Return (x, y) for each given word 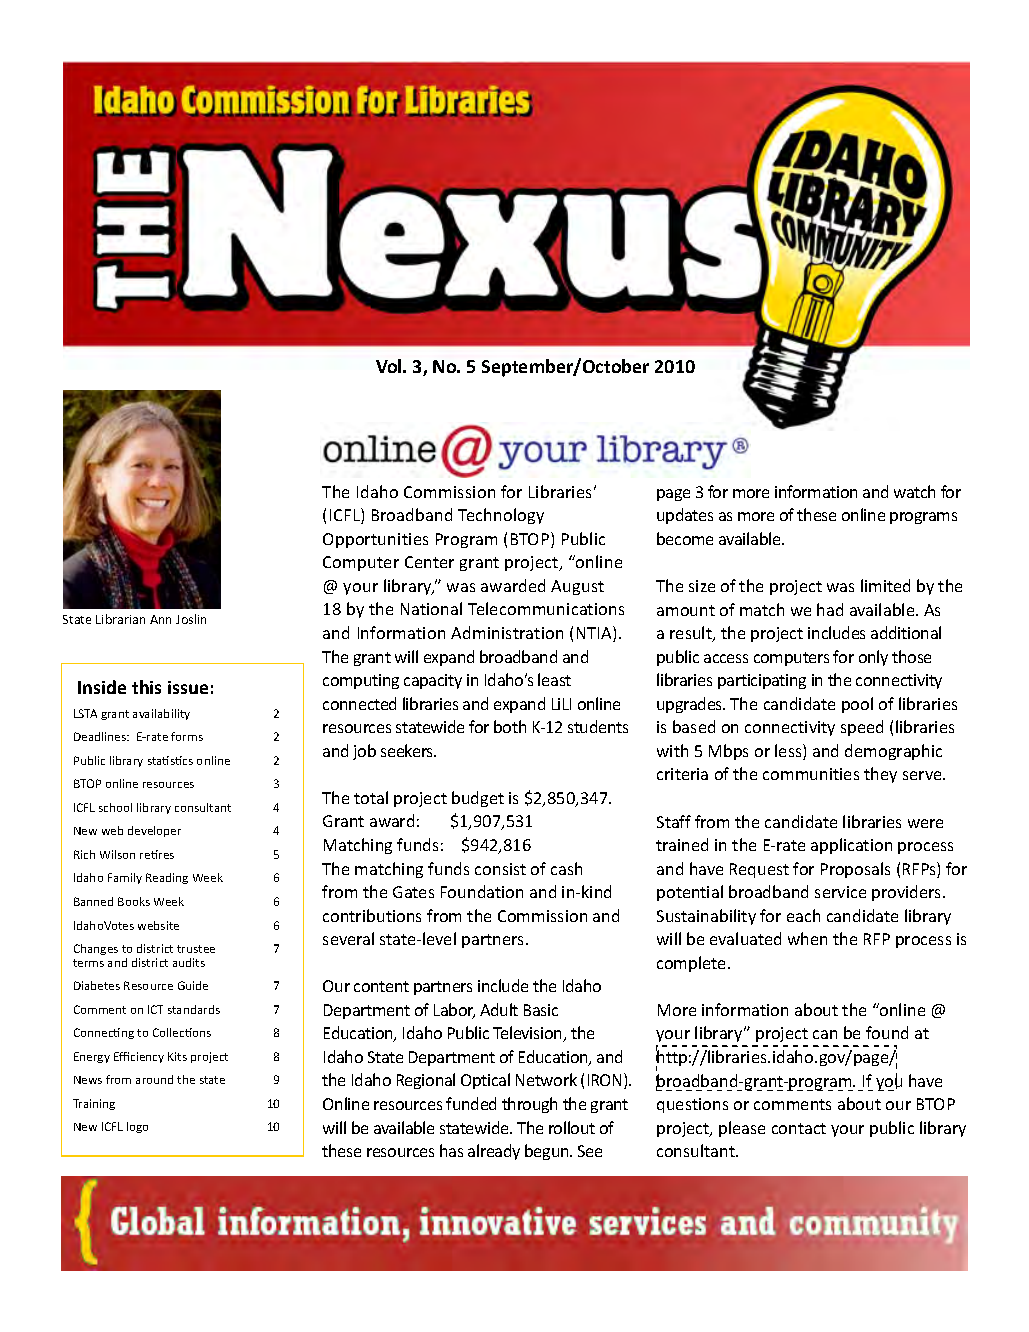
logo (137, 1127)
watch (914, 491)
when (807, 938)
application (851, 846)
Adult (499, 1009)
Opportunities (375, 540)
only (873, 658)
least (554, 679)
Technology (501, 516)
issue (188, 687)
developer (154, 831)
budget (478, 799)
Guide (193, 985)
